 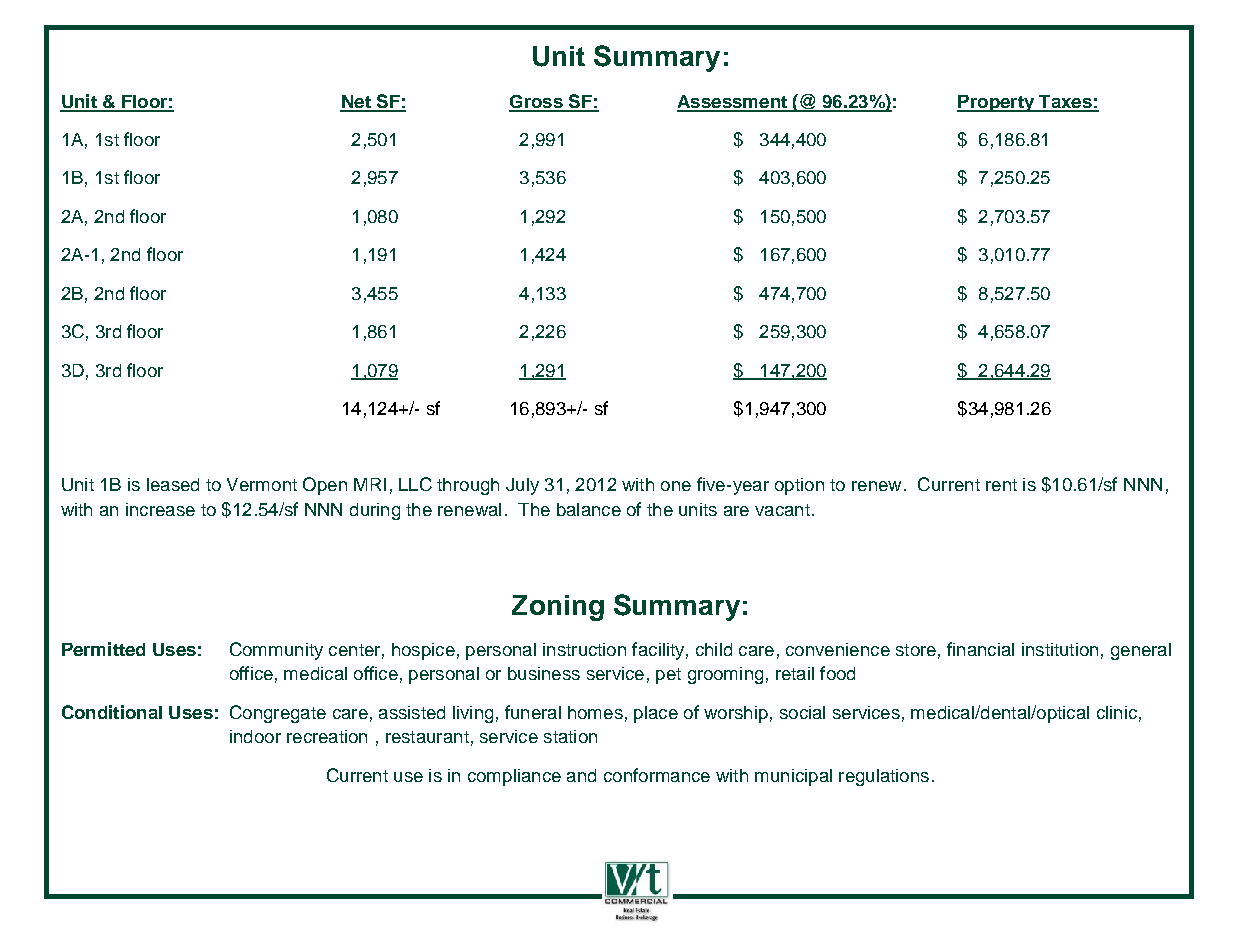 What do you see at coordinates (356, 103) in the image?
I see `Net` at bounding box center [356, 103].
